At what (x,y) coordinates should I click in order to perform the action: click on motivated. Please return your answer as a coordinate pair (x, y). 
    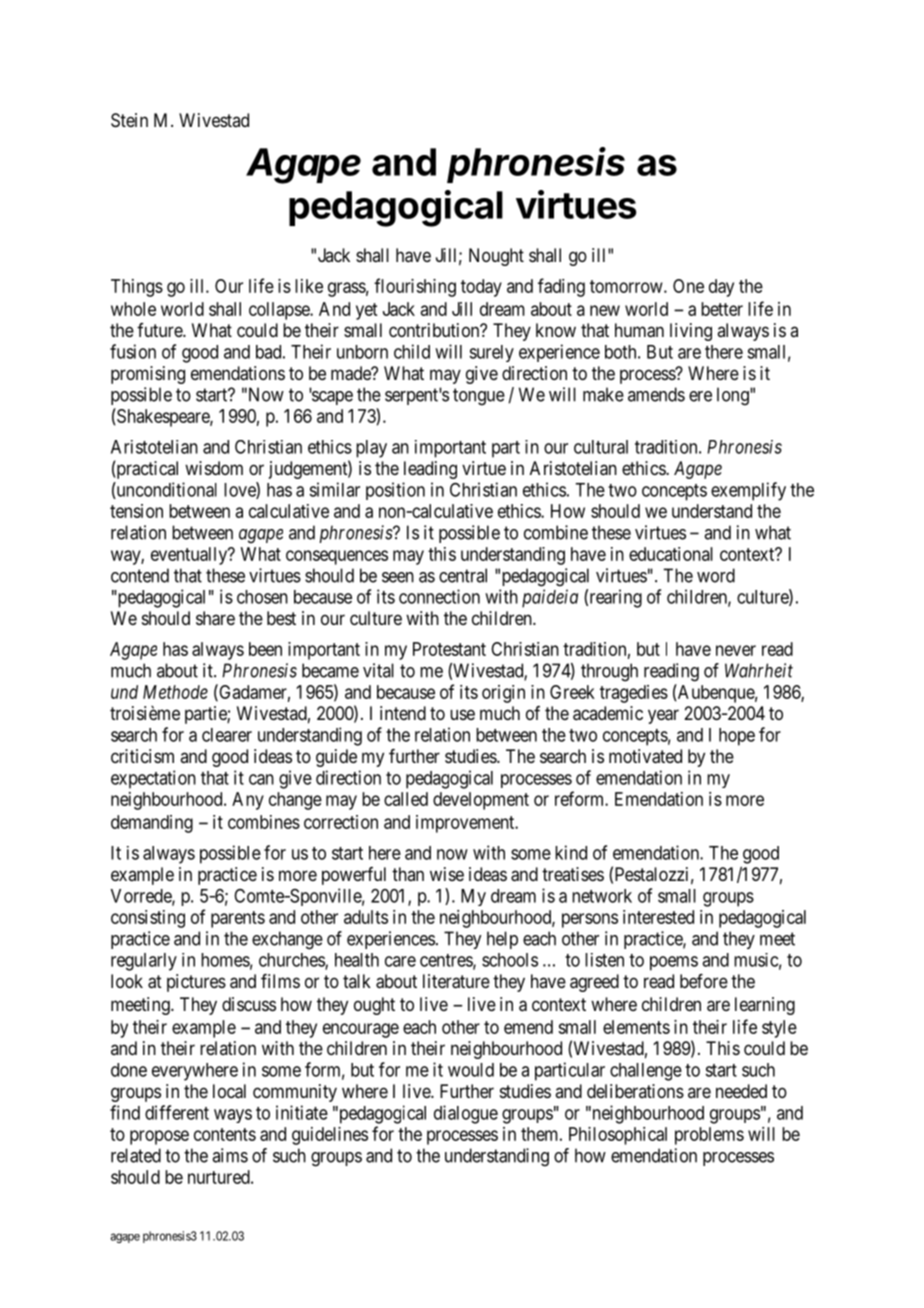
    Looking at the image, I should click on (645, 756).
